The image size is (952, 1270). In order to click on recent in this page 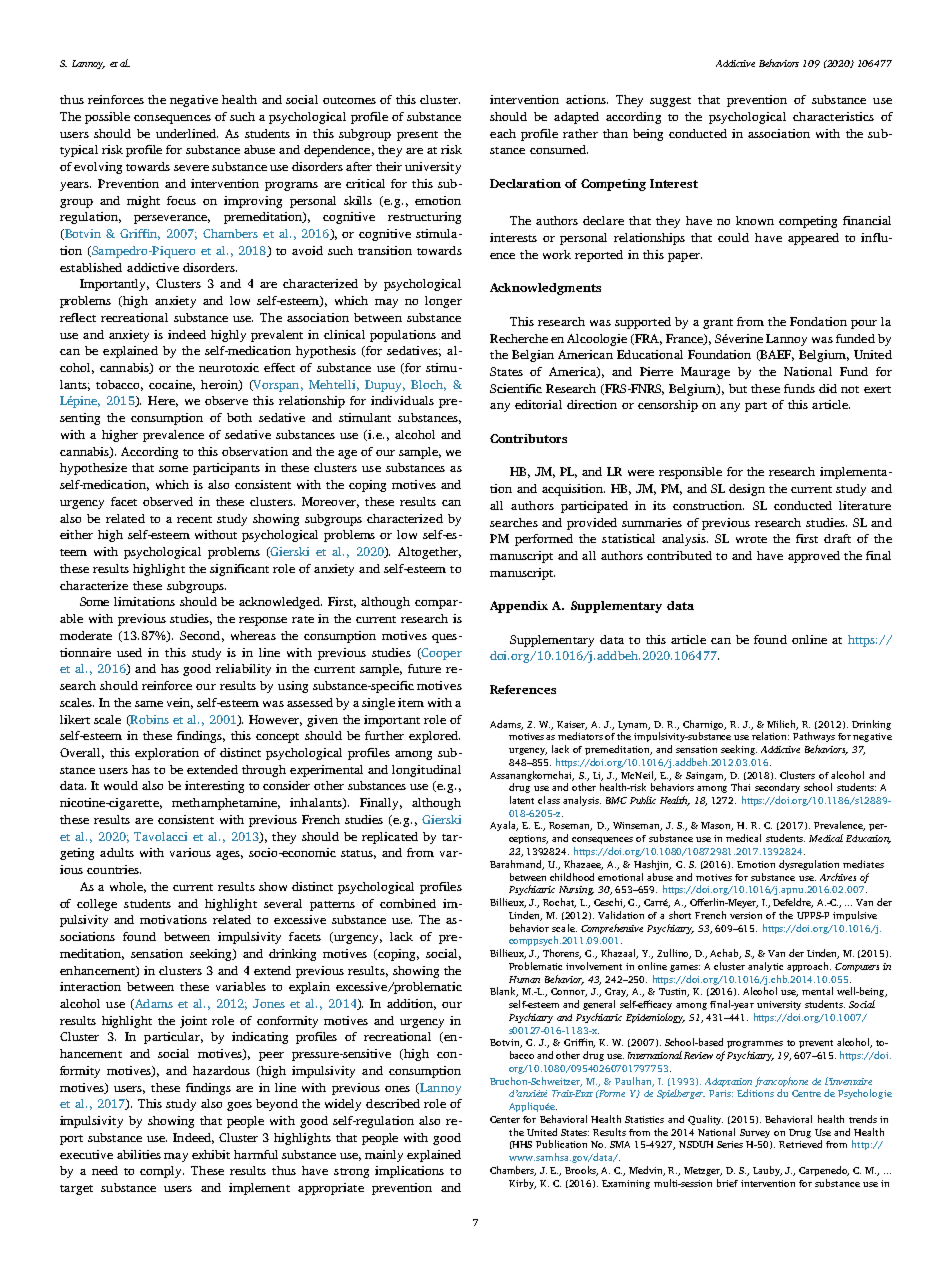, I will do `click(194, 519)`.
